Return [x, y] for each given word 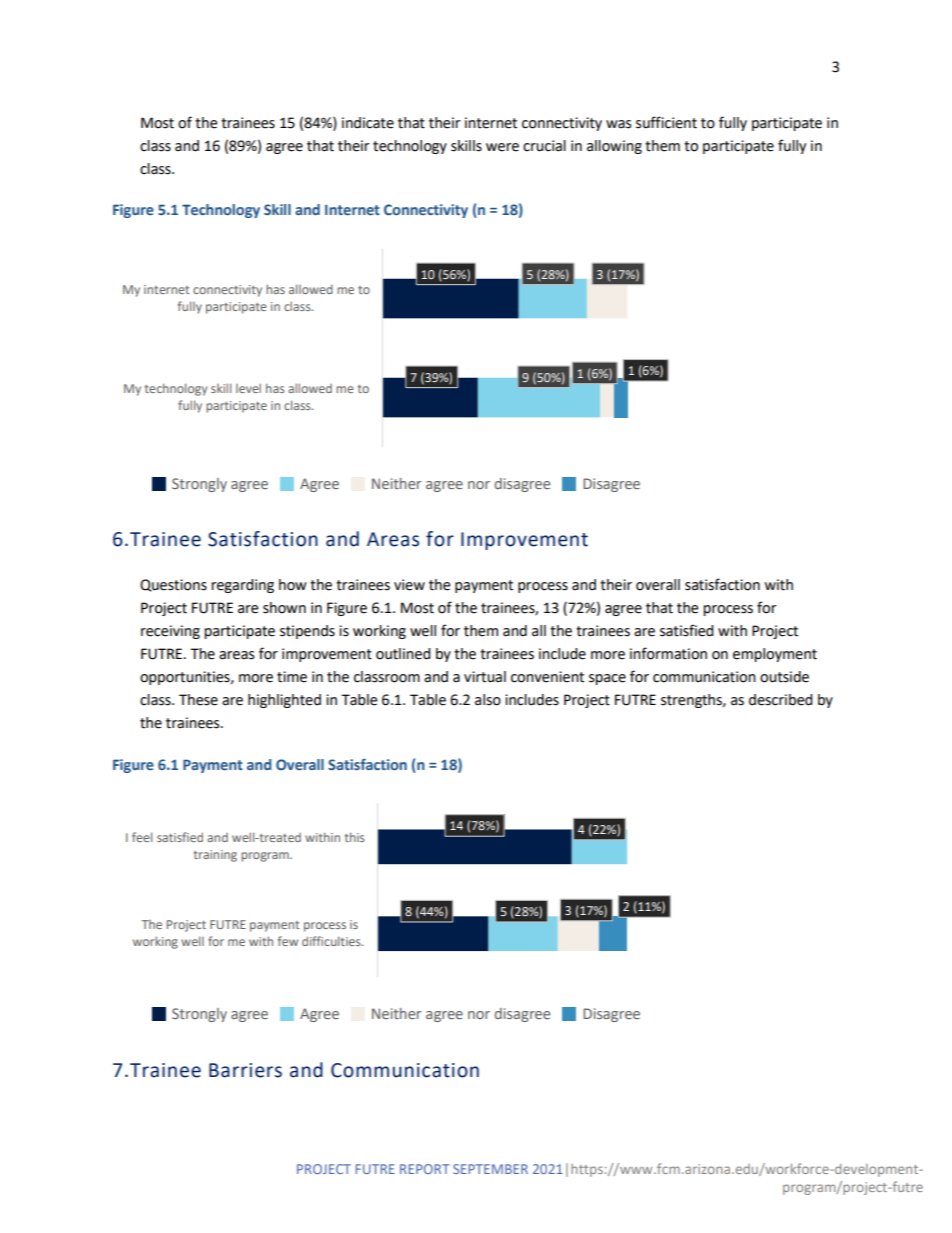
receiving [170, 632]
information [668, 653]
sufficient [666, 122]
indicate [368, 123]
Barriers [245, 1070]
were [502, 147]
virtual [485, 677]
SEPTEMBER [490, 1169]
